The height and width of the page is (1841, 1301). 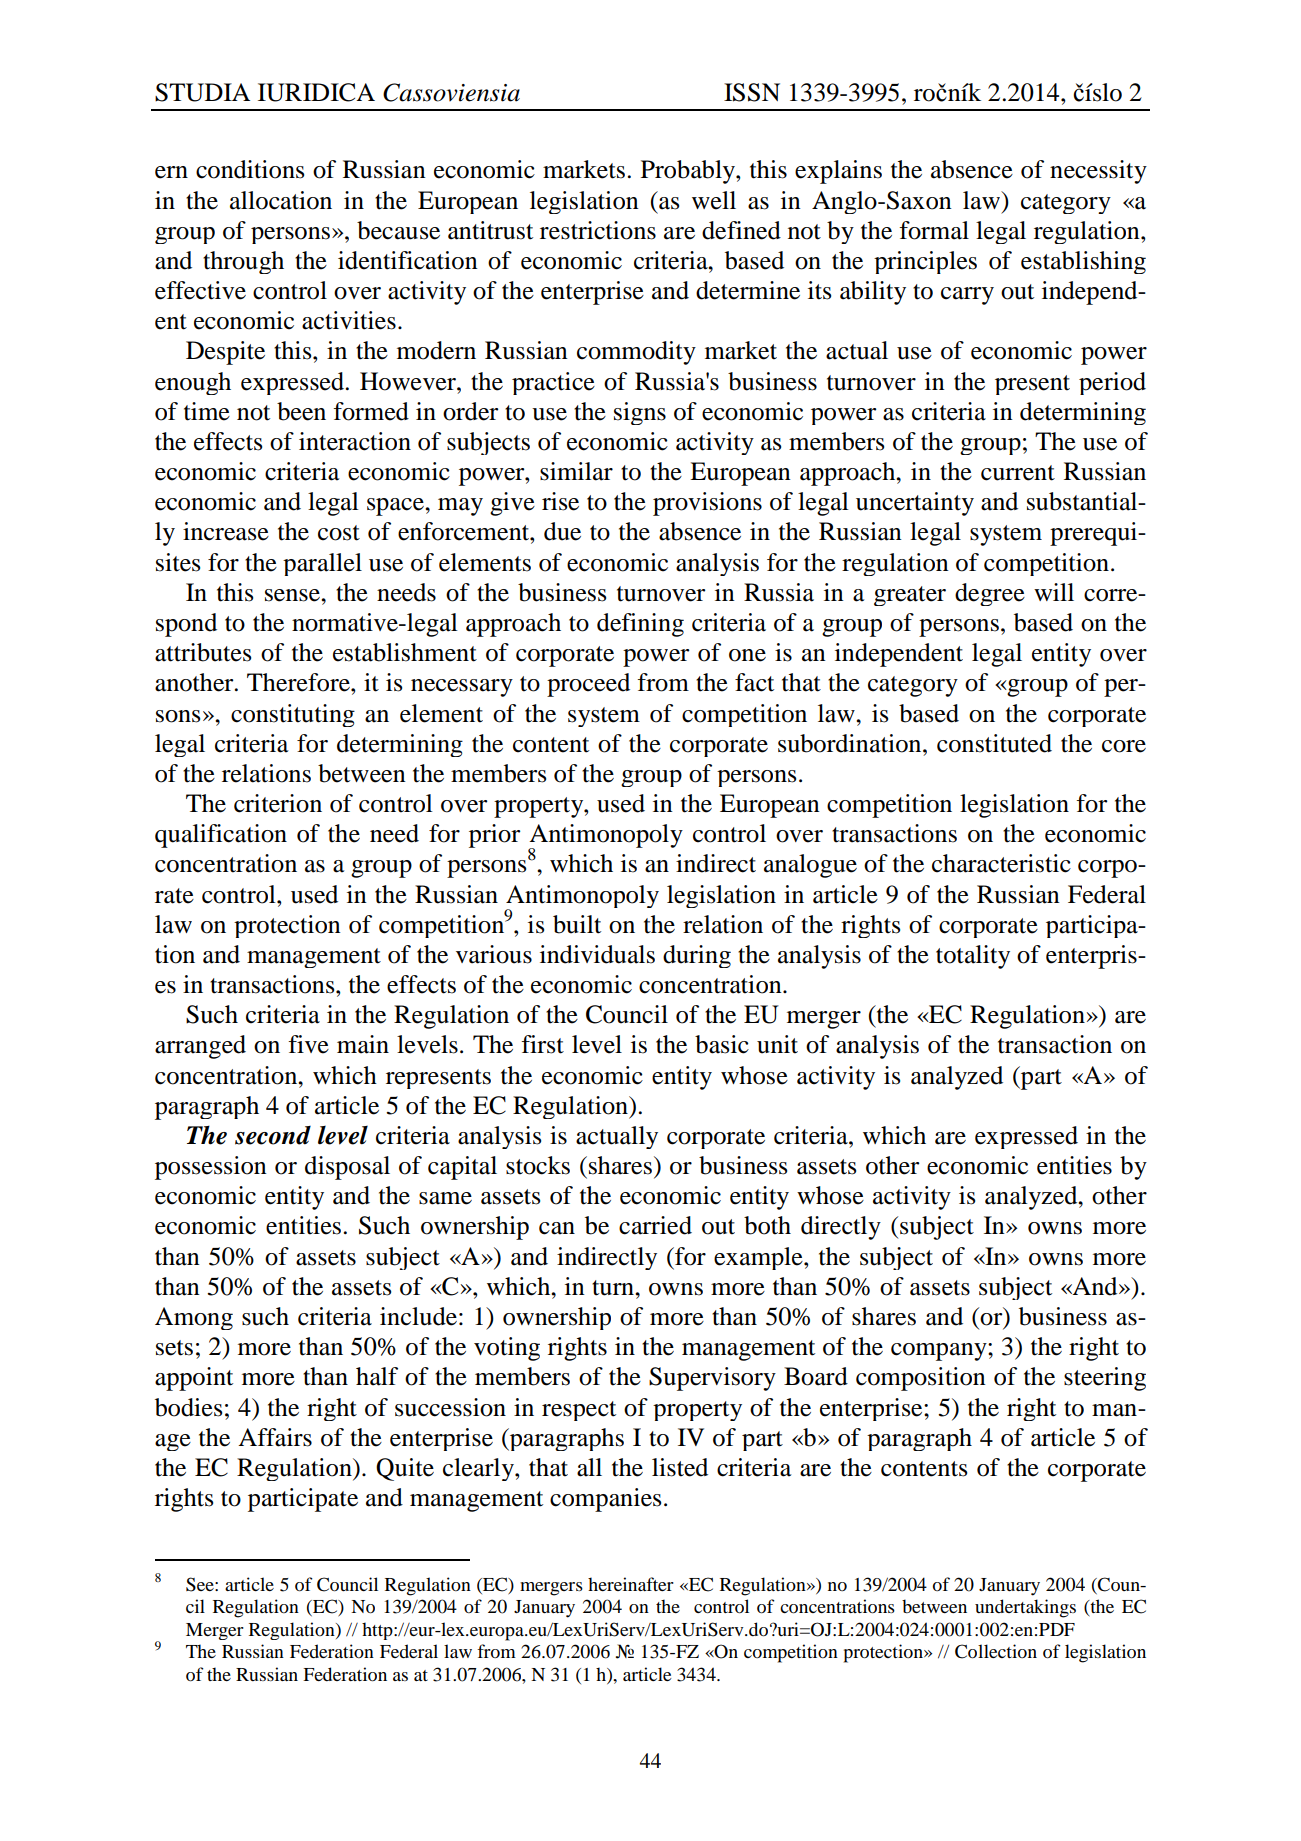 I want to click on Quite, so click(x=405, y=1469).
